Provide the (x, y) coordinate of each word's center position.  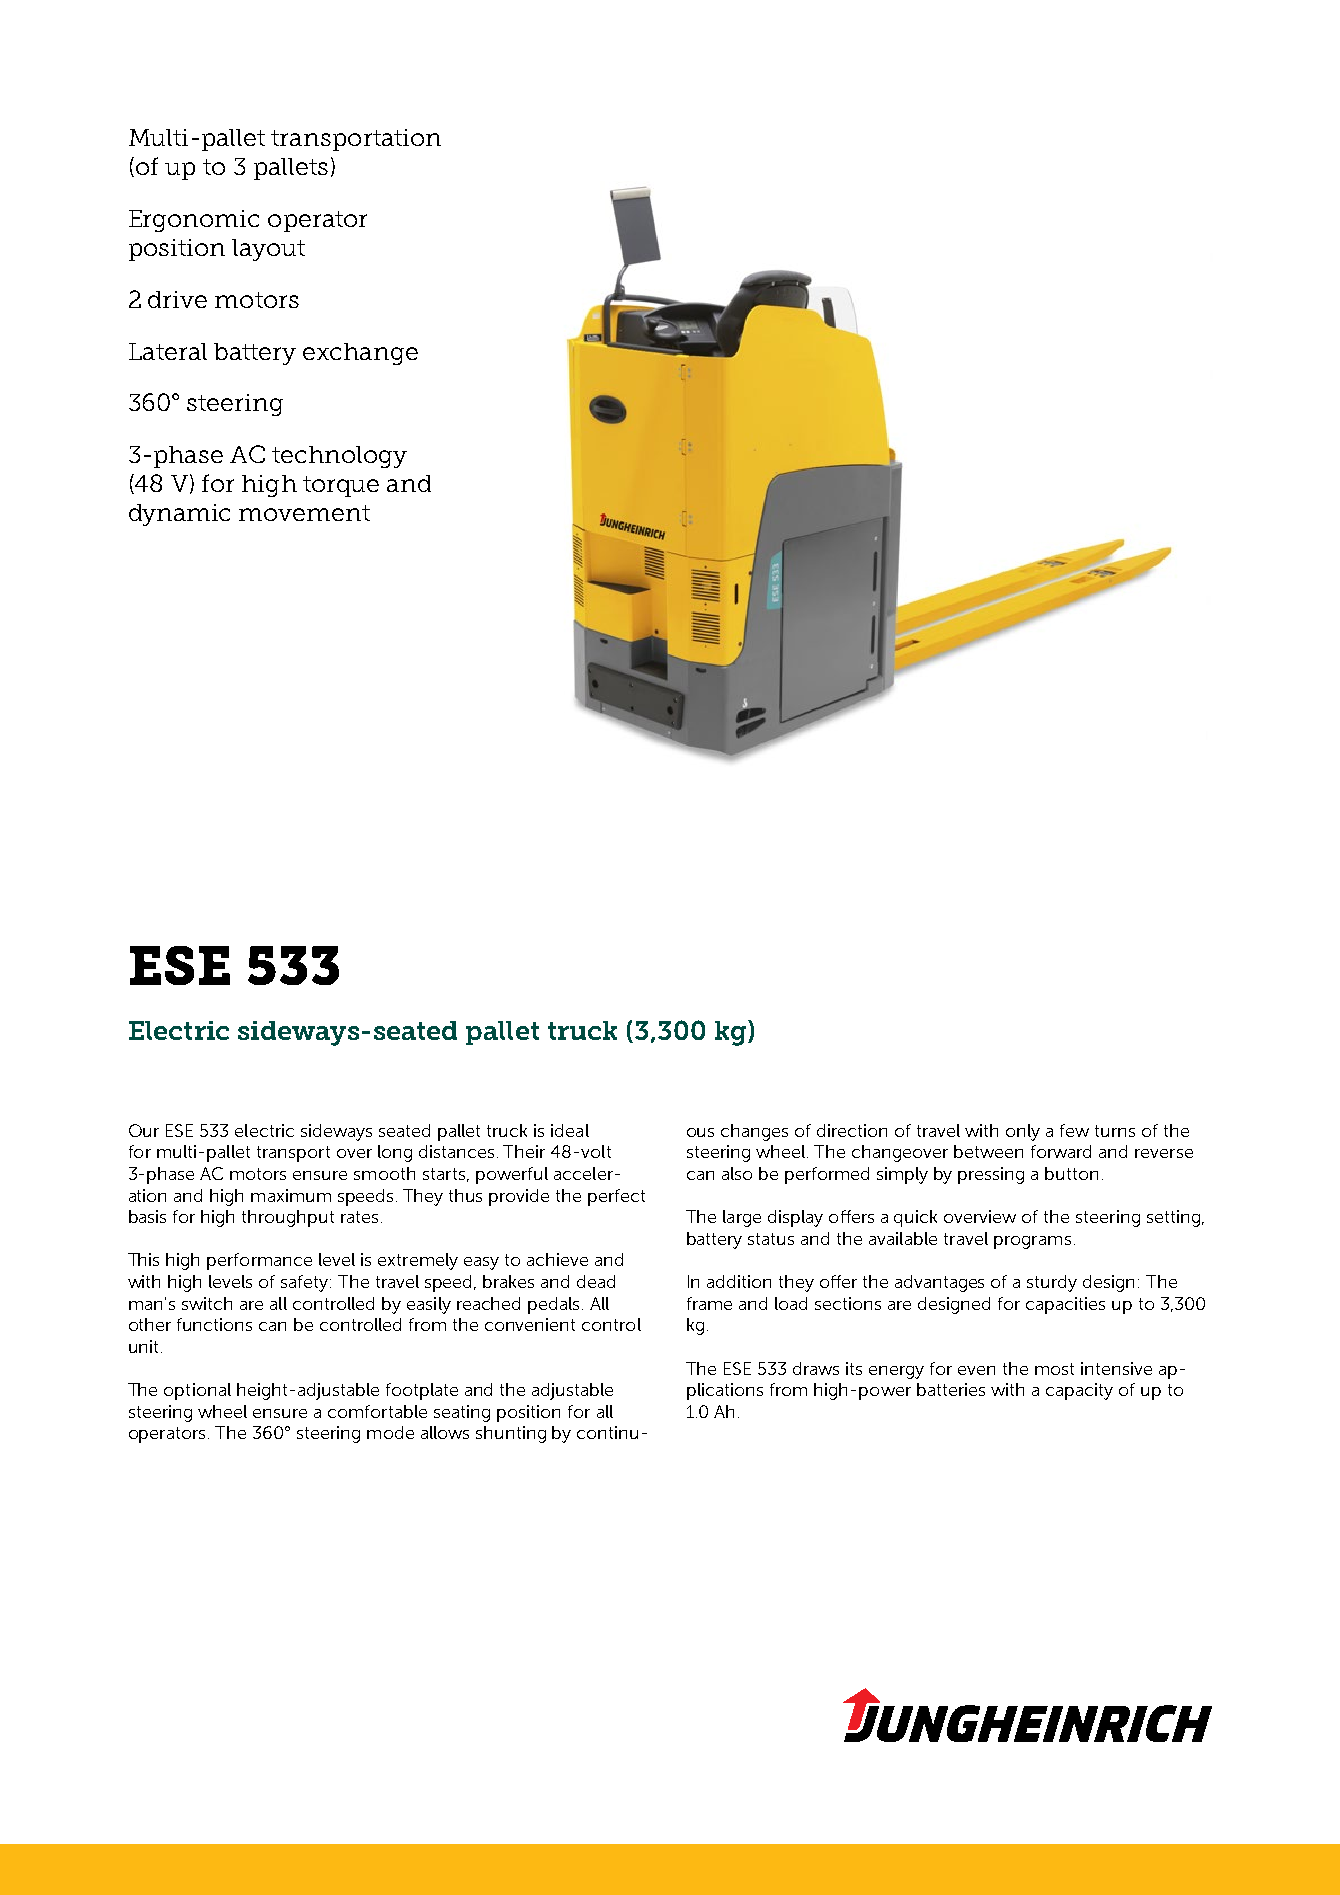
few (1074, 1130)
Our (144, 1130)
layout (268, 250)
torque (341, 486)
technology (339, 457)
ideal (570, 1130)
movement (304, 513)
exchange (360, 354)
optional (197, 1391)
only (1023, 1132)
